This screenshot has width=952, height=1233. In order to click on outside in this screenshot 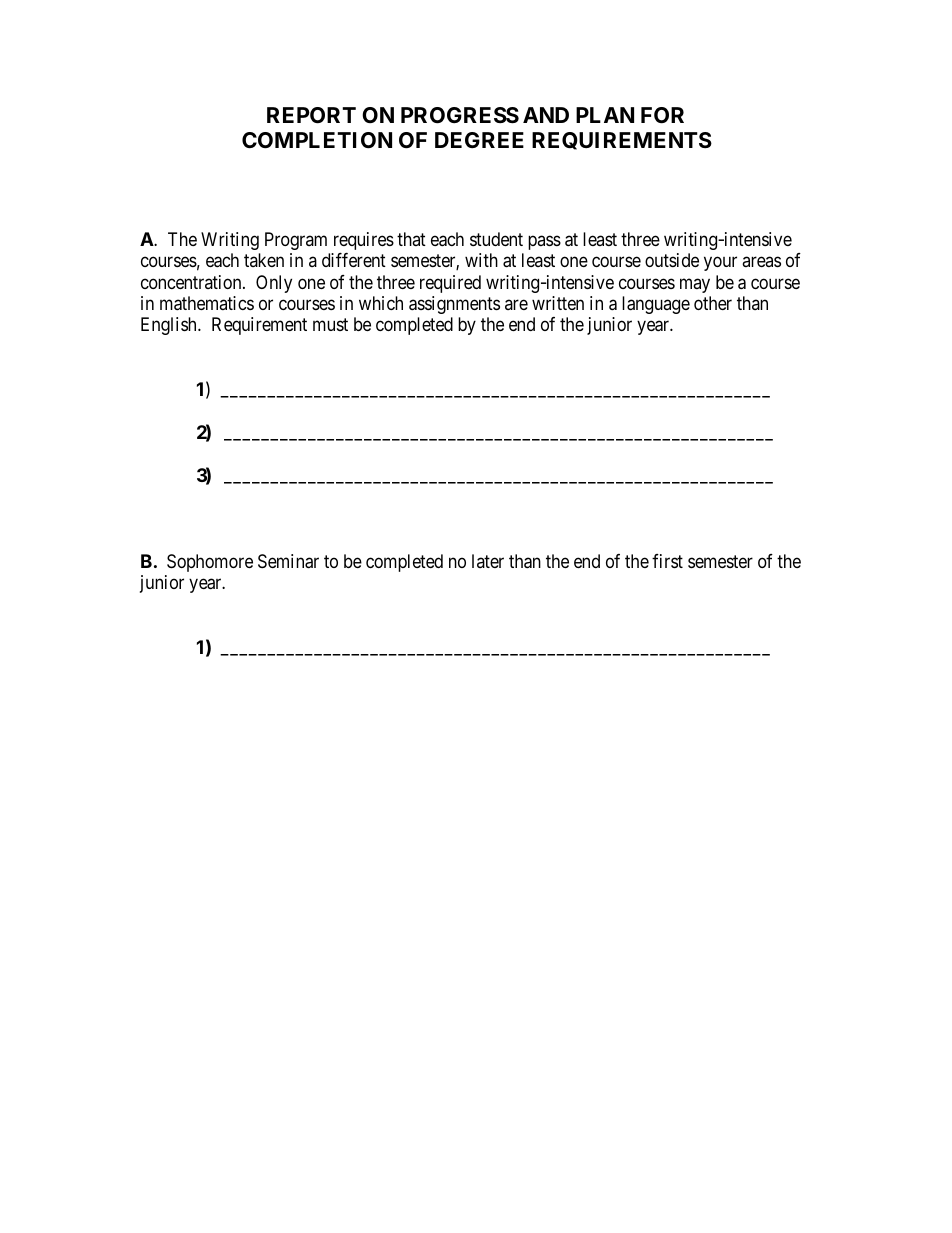, I will do `click(672, 260)`.
